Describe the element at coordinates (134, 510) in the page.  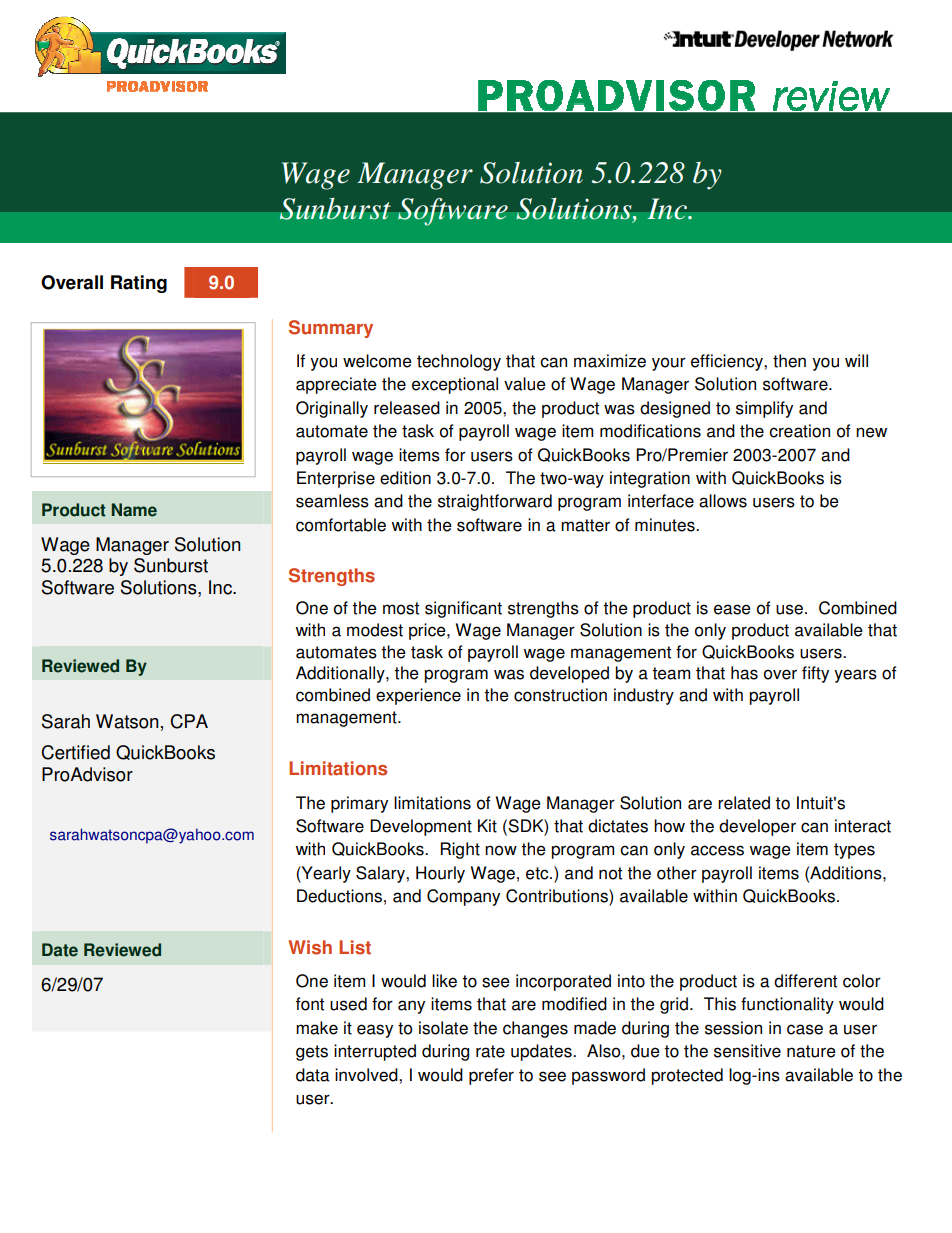
I see `Name` at that location.
